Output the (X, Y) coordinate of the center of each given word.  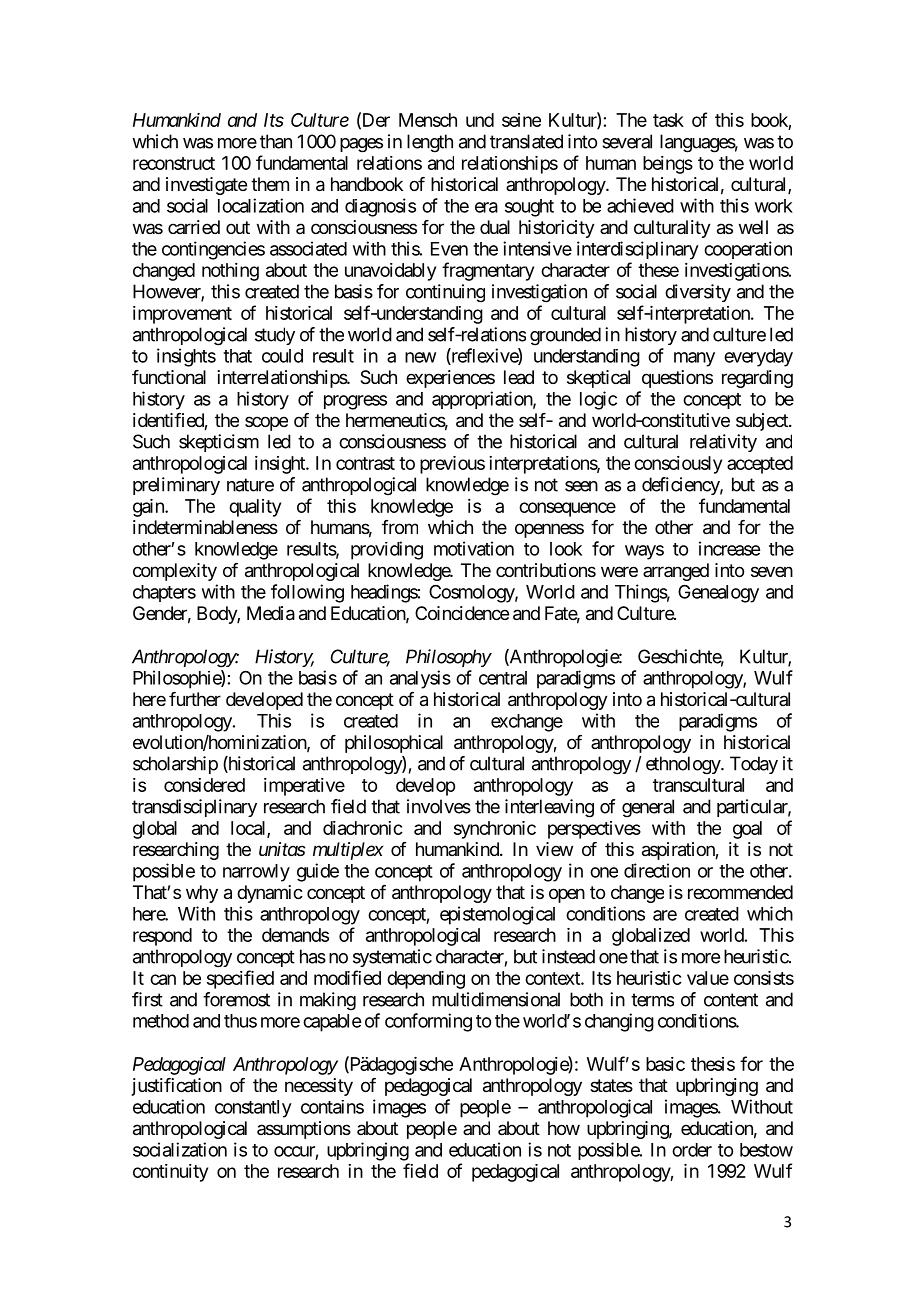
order (692, 1150)
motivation (474, 548)
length (430, 143)
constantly (253, 1109)
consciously (678, 465)
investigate (206, 186)
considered (204, 785)
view (554, 849)
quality (255, 508)
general (648, 808)
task (668, 120)
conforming (428, 1022)
